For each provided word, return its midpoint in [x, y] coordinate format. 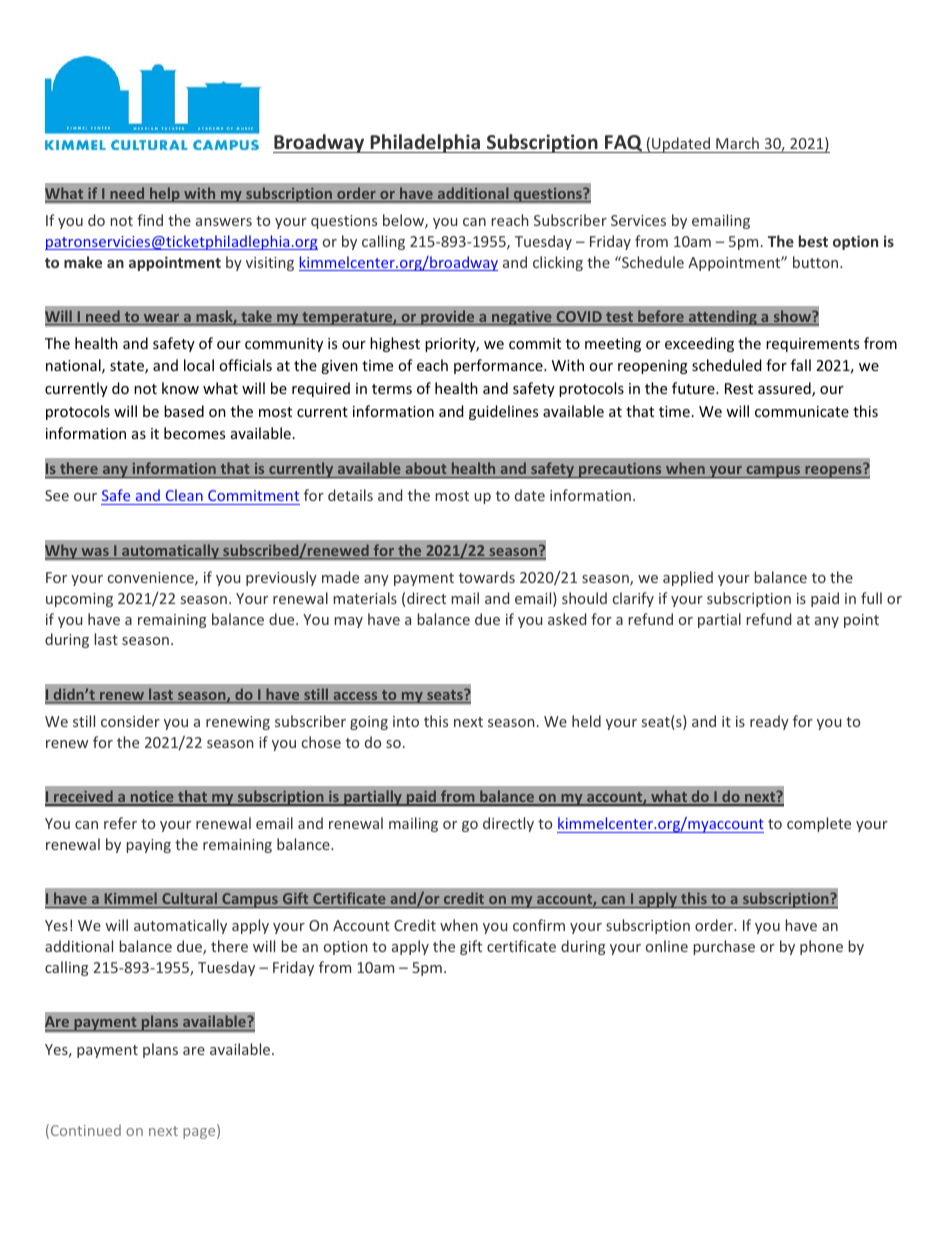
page [200, 1133]
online [667, 946]
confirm [539, 925]
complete [819, 824]
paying [148, 846]
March [737, 143]
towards [487, 577]
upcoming [79, 600]
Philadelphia [425, 143]
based [184, 411]
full [871, 598]
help [165, 194]
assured [785, 389]
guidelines [503, 412]
